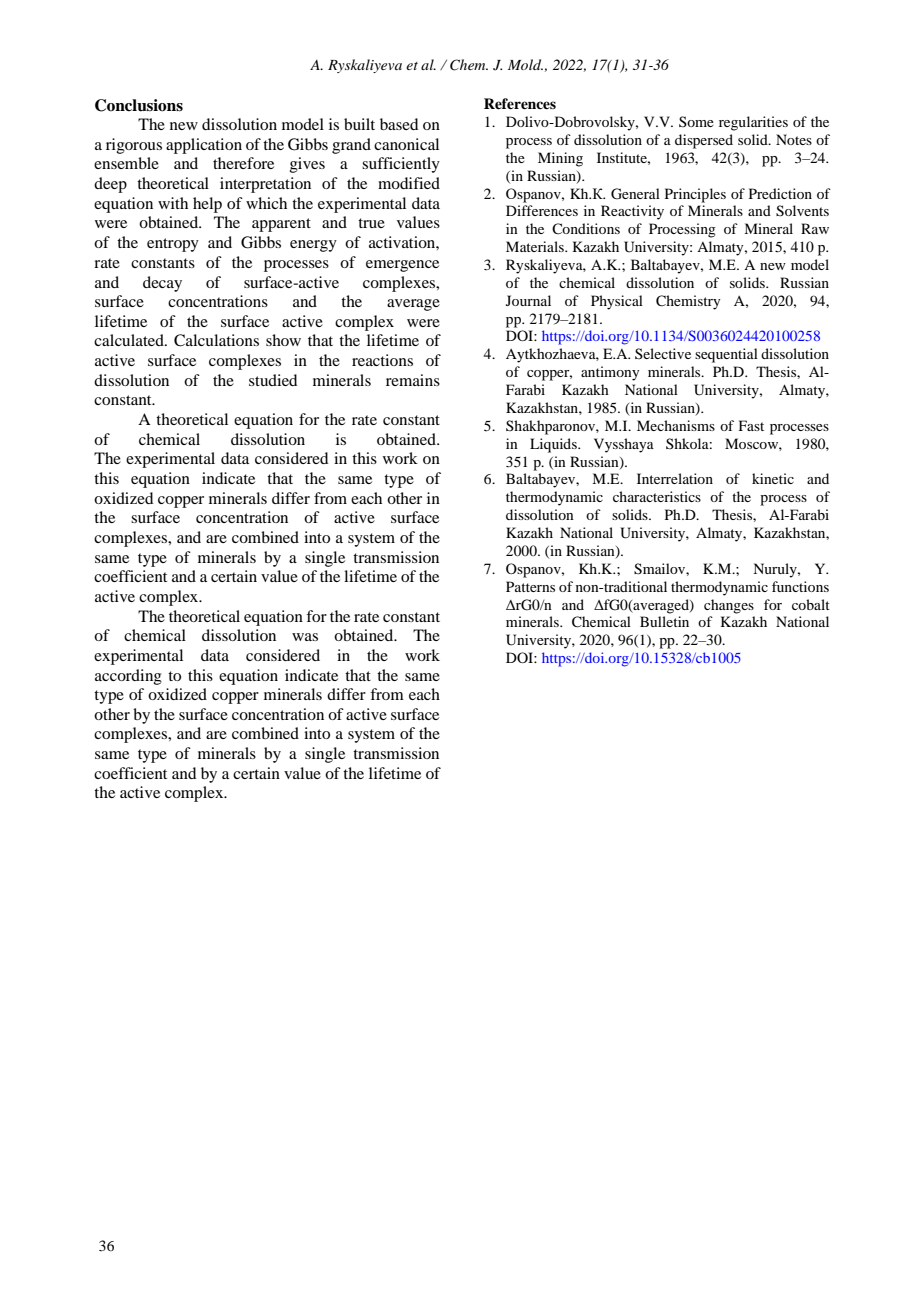 This image has width=924, height=1308. I want to click on sequential, so click(726, 355).
